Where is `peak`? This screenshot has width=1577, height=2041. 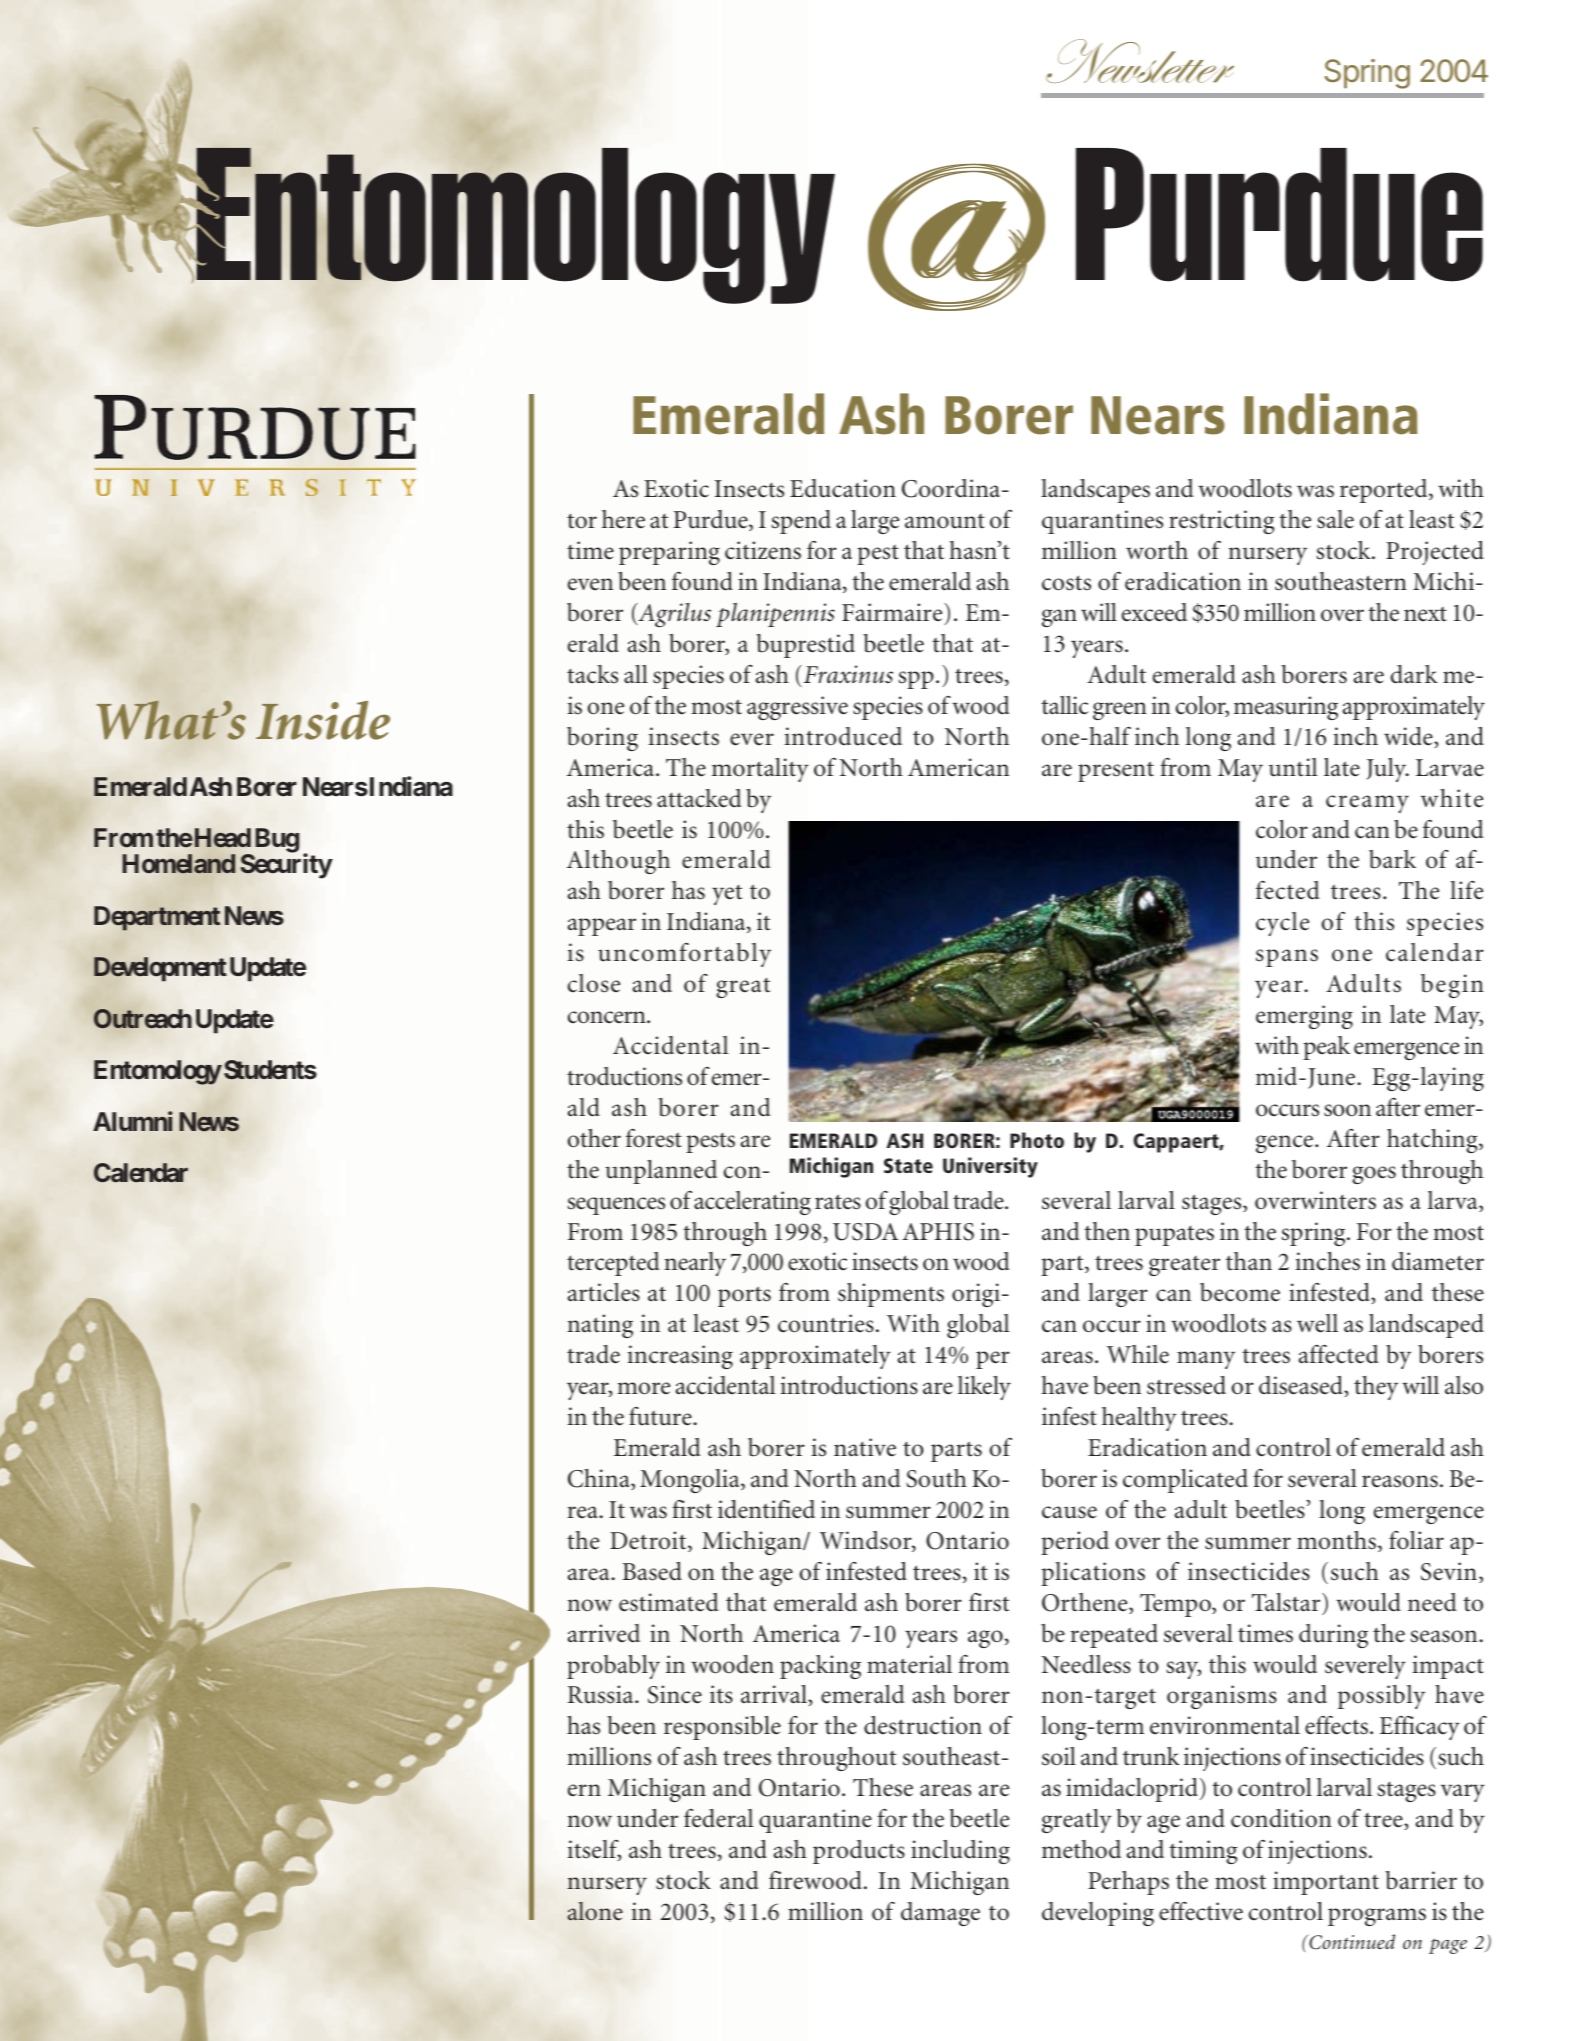
peak is located at coordinates (1326, 1048).
